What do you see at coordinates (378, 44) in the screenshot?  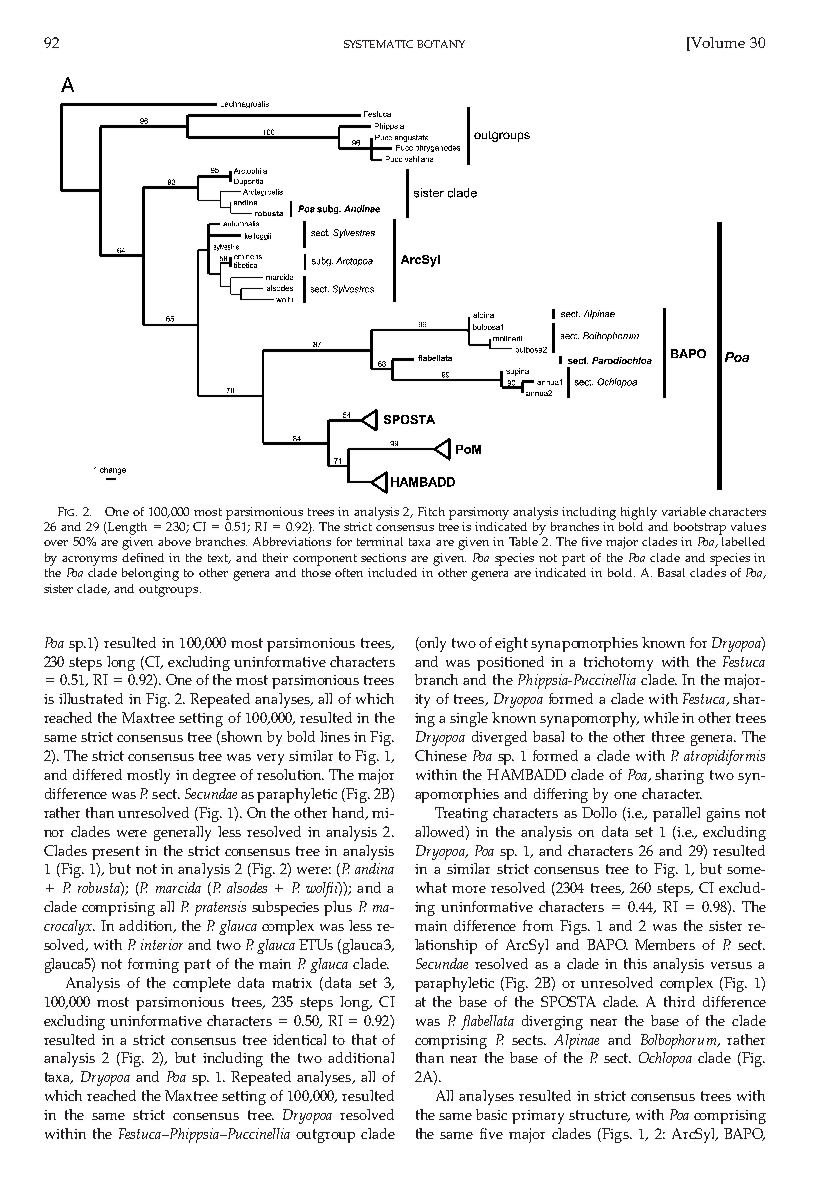 I see `SYSTEMATIC` at bounding box center [378, 44].
